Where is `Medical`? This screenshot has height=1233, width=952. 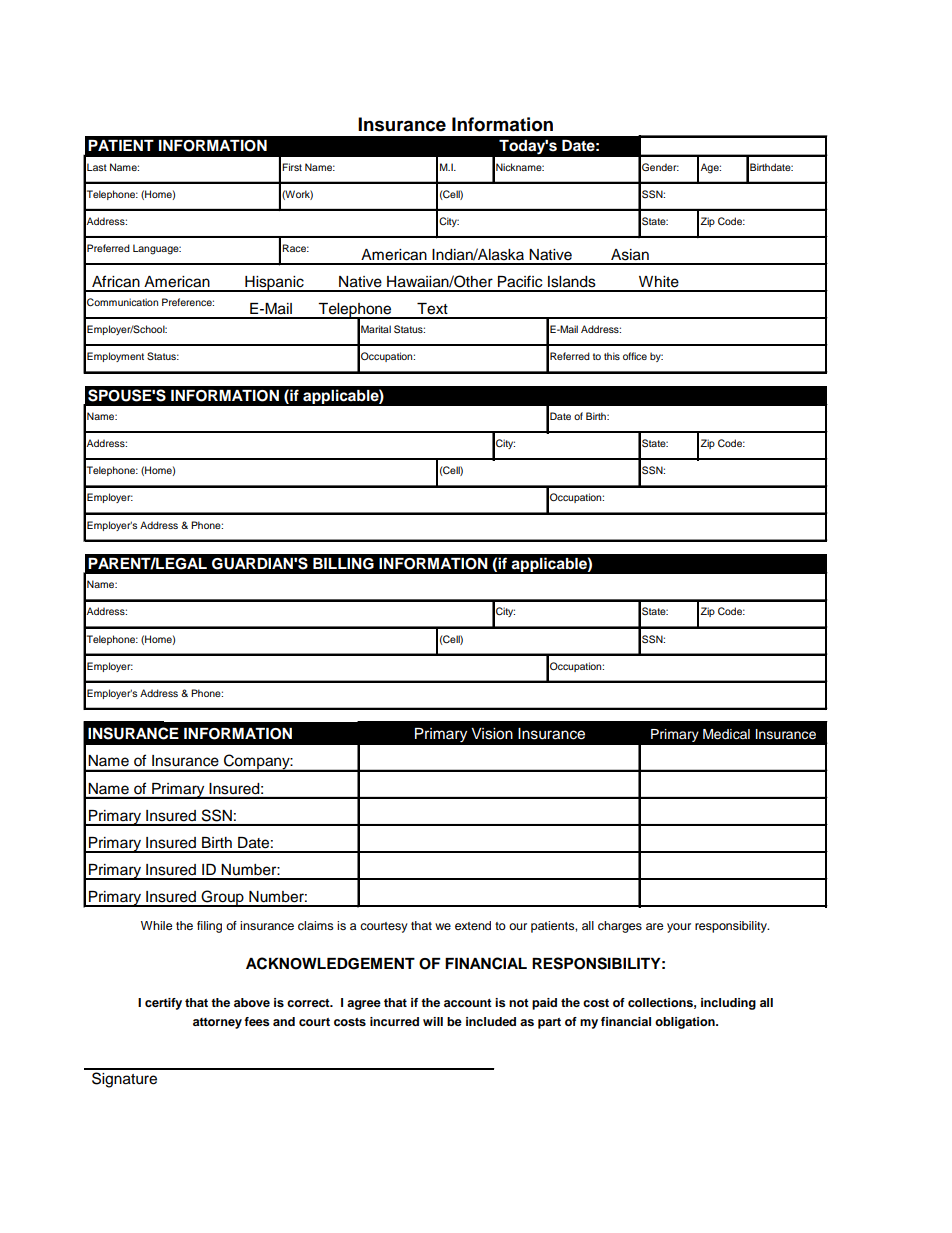
Medical is located at coordinates (726, 734).
